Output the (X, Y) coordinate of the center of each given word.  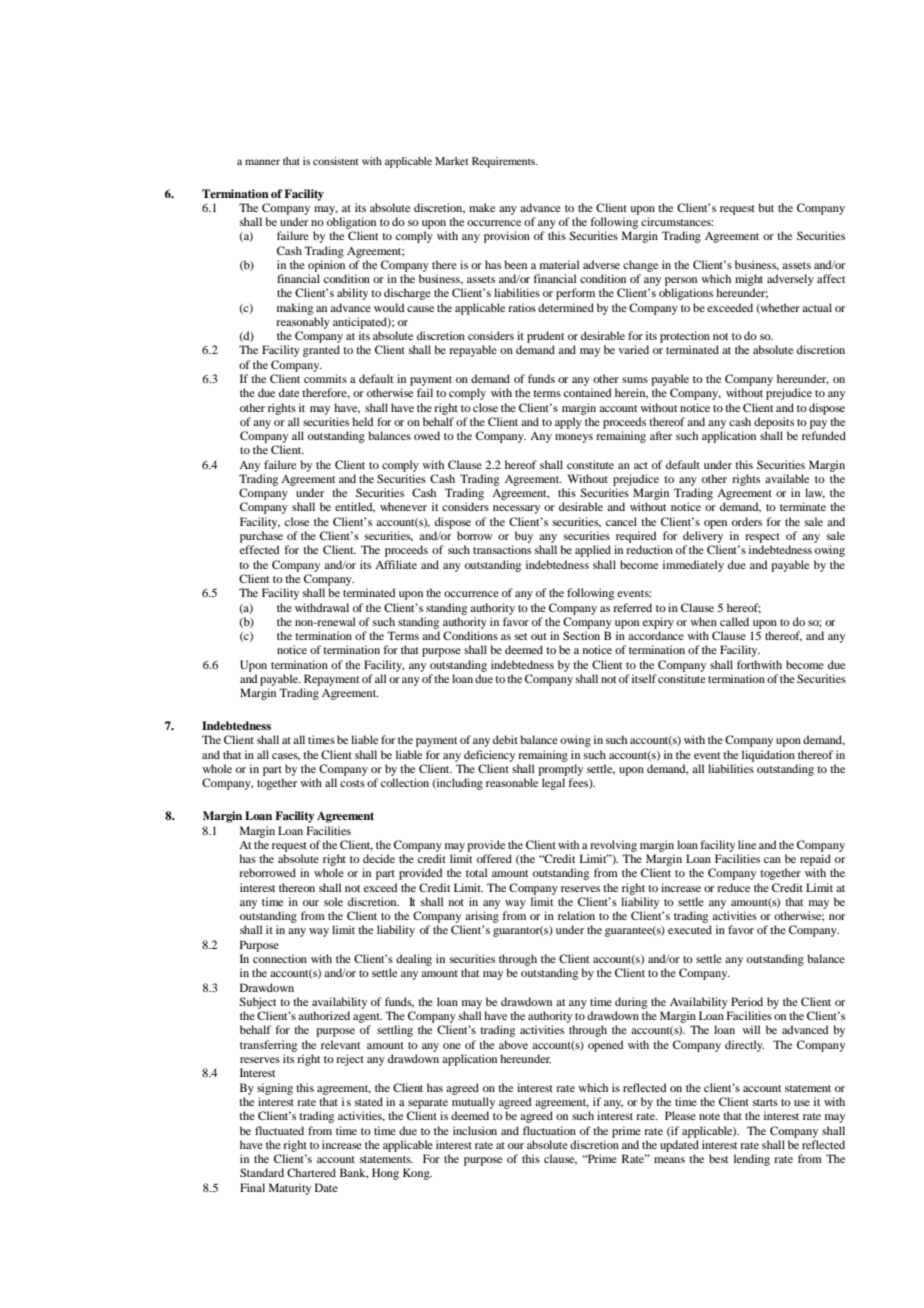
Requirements (504, 162)
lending (752, 1160)
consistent (336, 161)
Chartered (311, 1172)
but (766, 207)
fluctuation (549, 1130)
